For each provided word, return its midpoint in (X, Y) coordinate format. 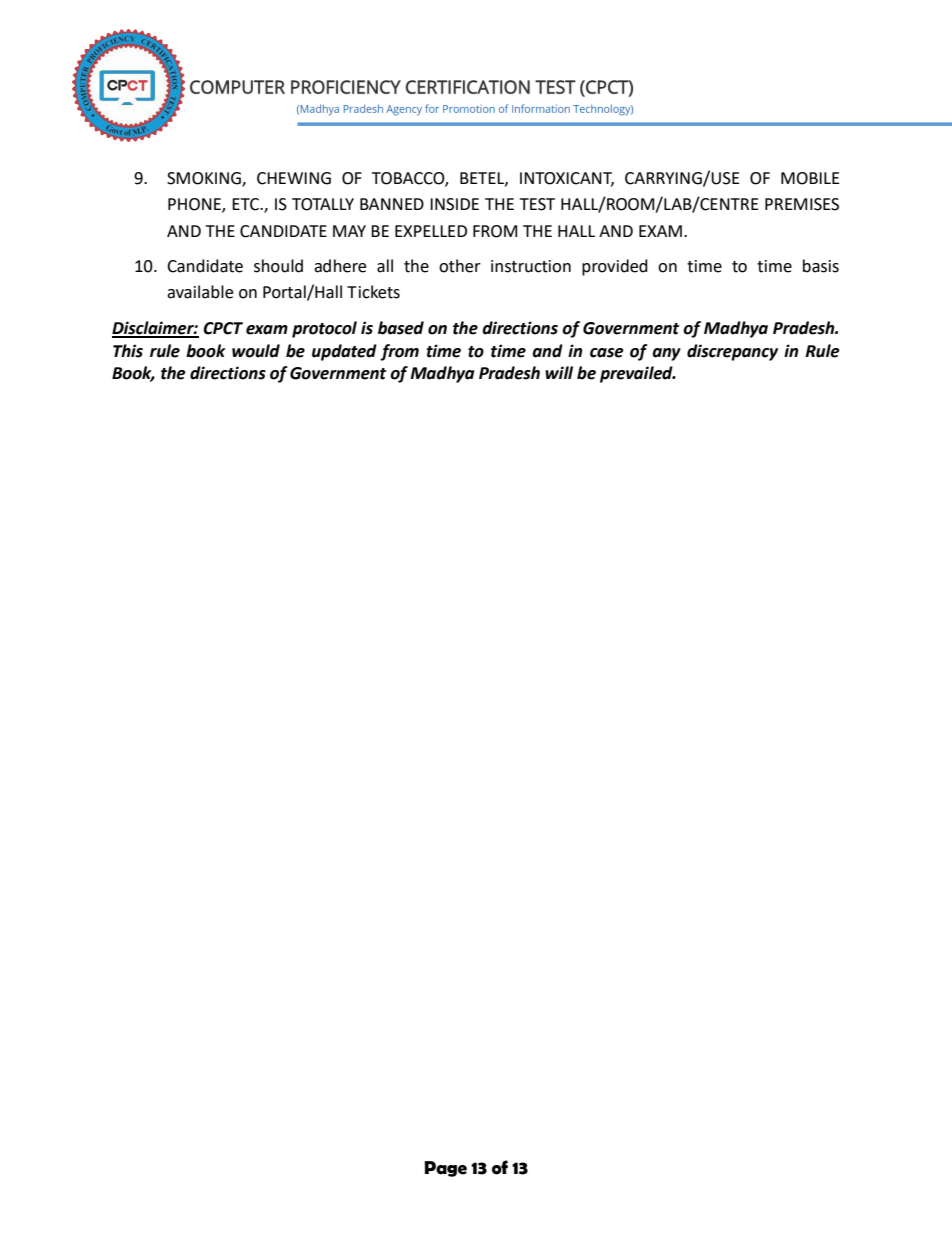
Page (445, 1169)
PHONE (195, 205)
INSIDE (454, 204)
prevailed (637, 374)
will (559, 372)
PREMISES (802, 204)
